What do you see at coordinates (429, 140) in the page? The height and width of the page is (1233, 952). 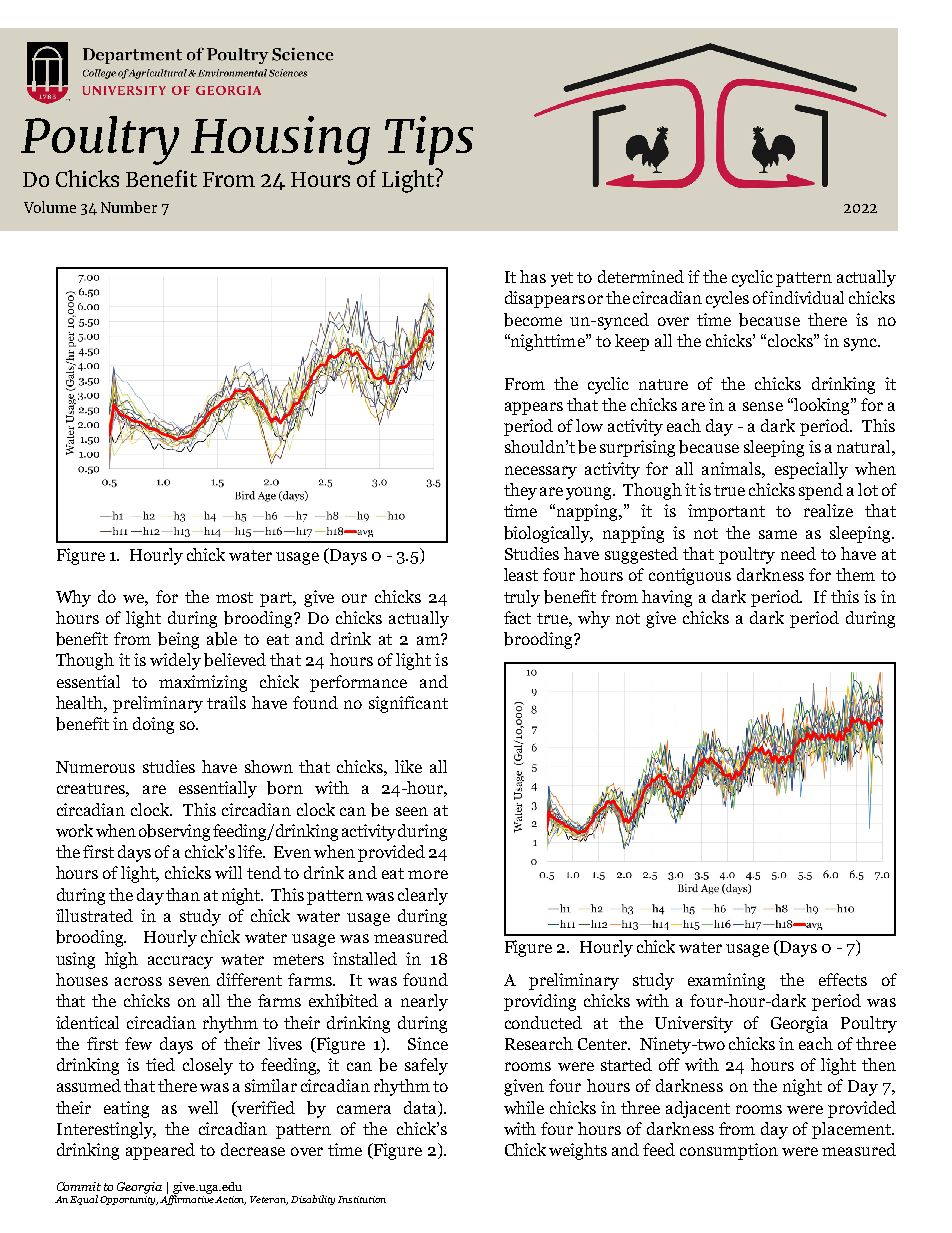 I see `Tips` at bounding box center [429, 140].
